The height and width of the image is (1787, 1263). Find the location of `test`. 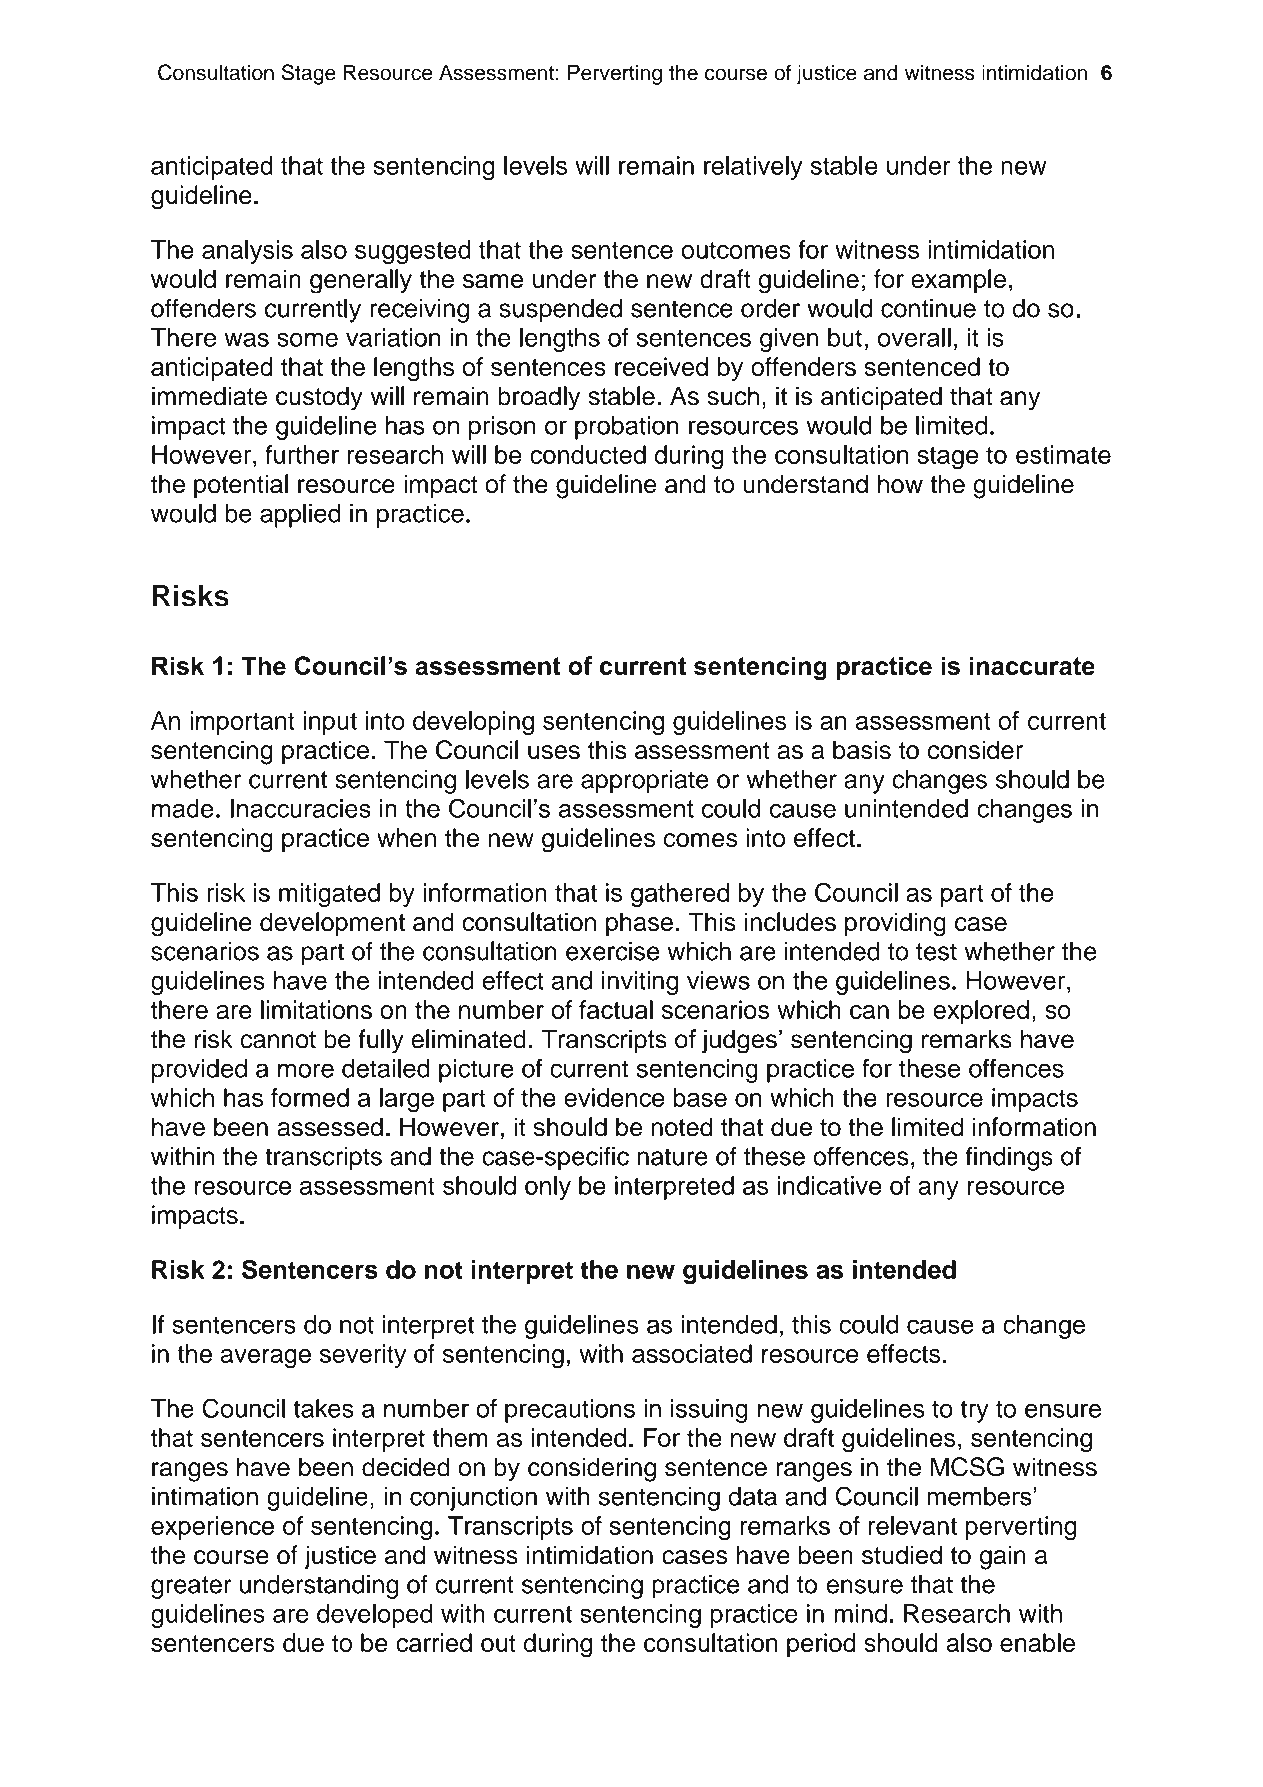

test is located at coordinates (936, 952).
